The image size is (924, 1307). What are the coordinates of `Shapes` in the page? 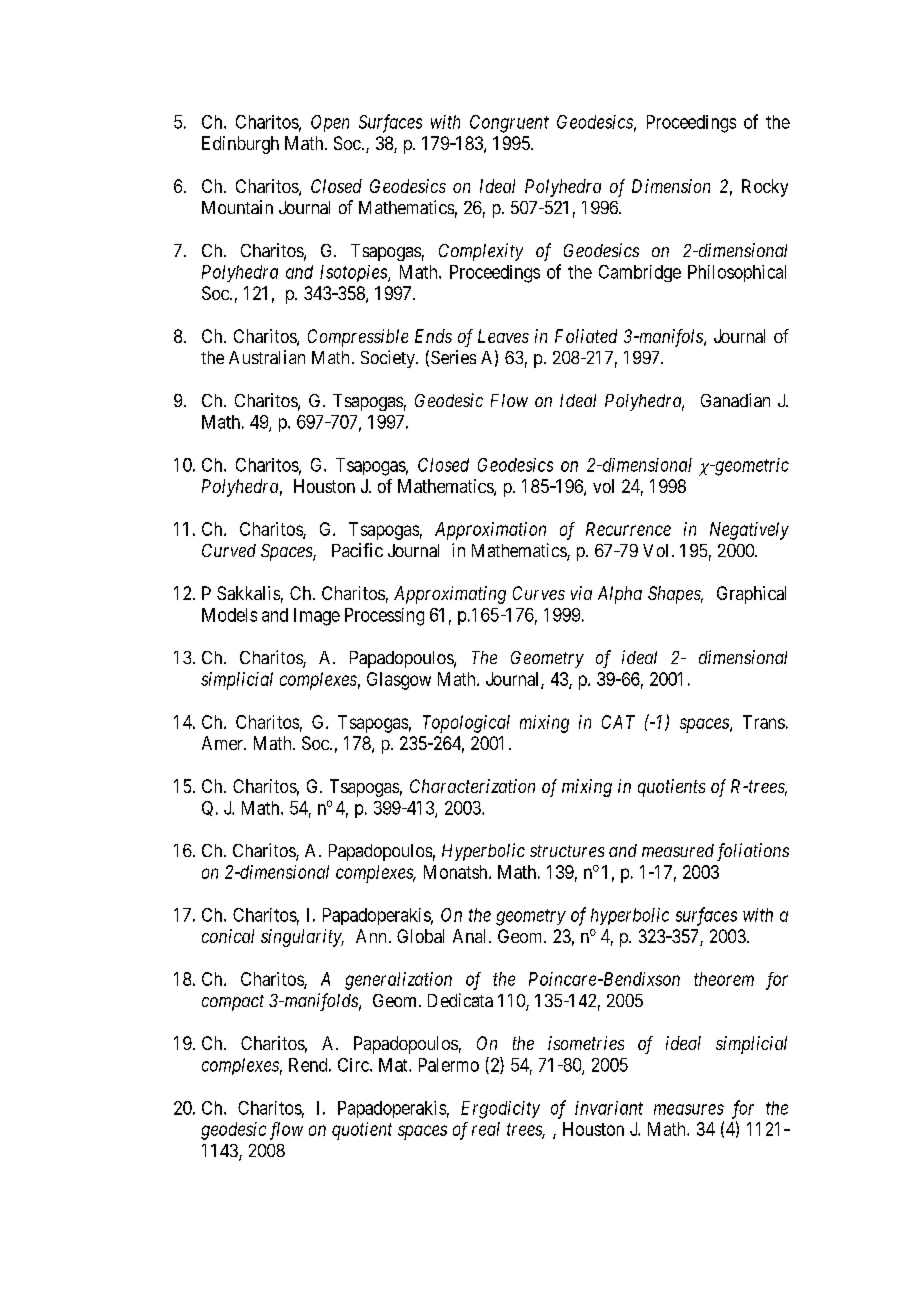 It's located at (675, 595).
